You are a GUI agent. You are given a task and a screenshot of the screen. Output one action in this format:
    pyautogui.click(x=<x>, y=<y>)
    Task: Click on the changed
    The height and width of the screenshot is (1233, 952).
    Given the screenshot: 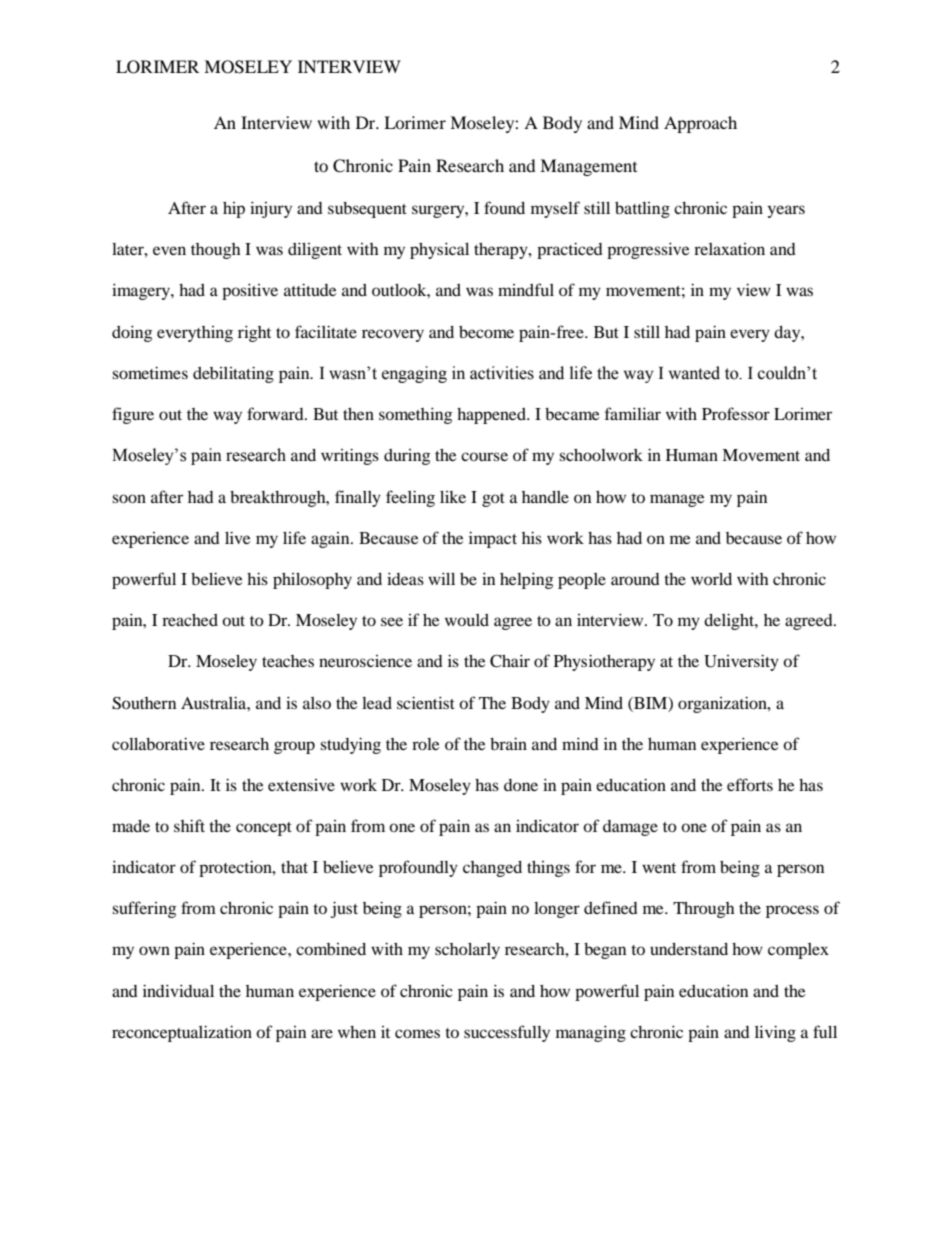 What is the action you would take?
    pyautogui.click(x=492, y=869)
